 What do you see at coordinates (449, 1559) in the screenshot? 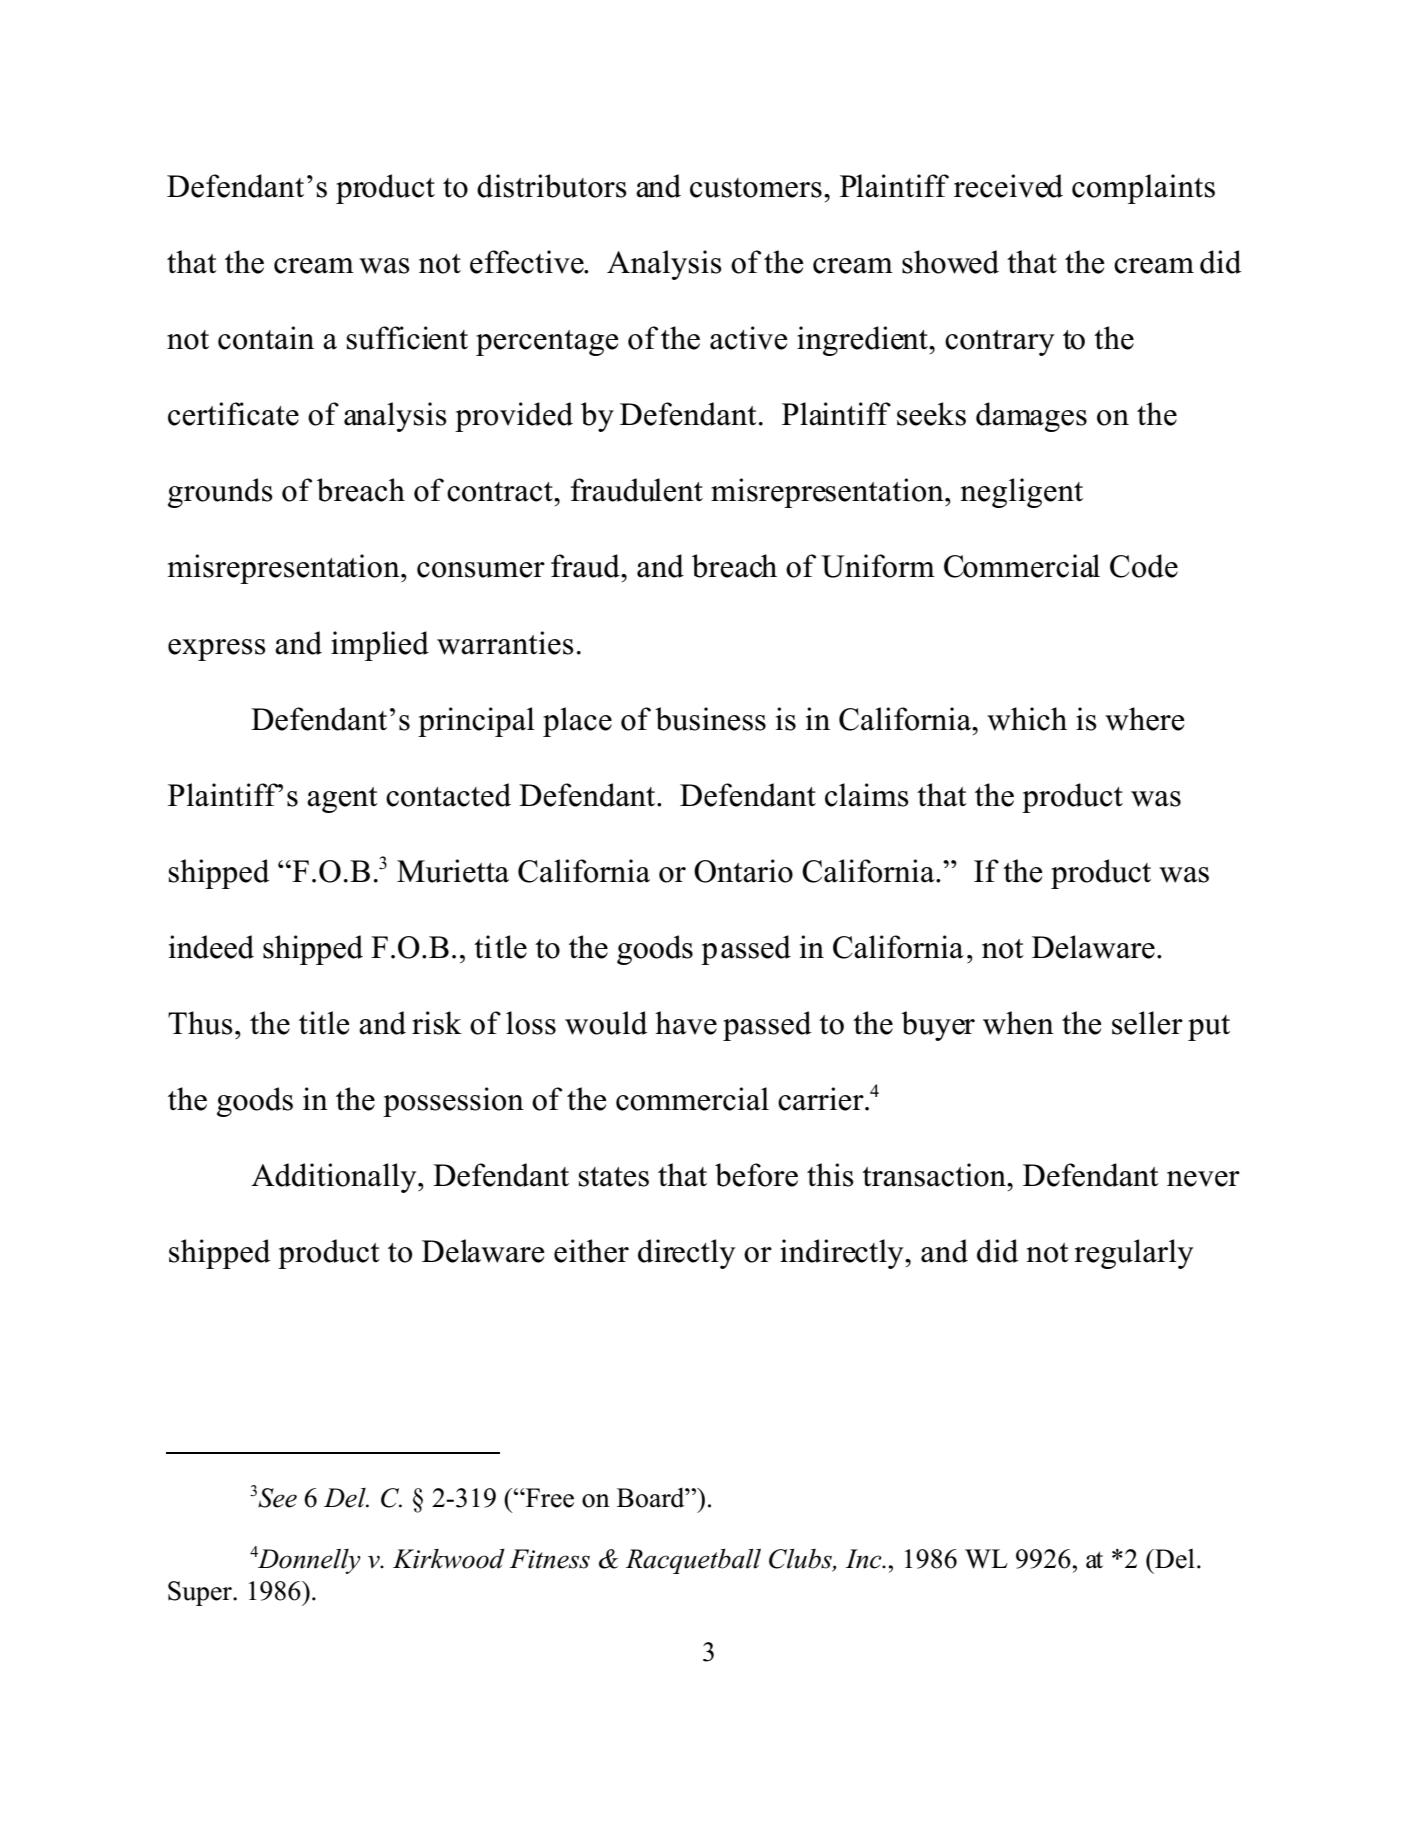
I see `Kirkwood` at bounding box center [449, 1559].
